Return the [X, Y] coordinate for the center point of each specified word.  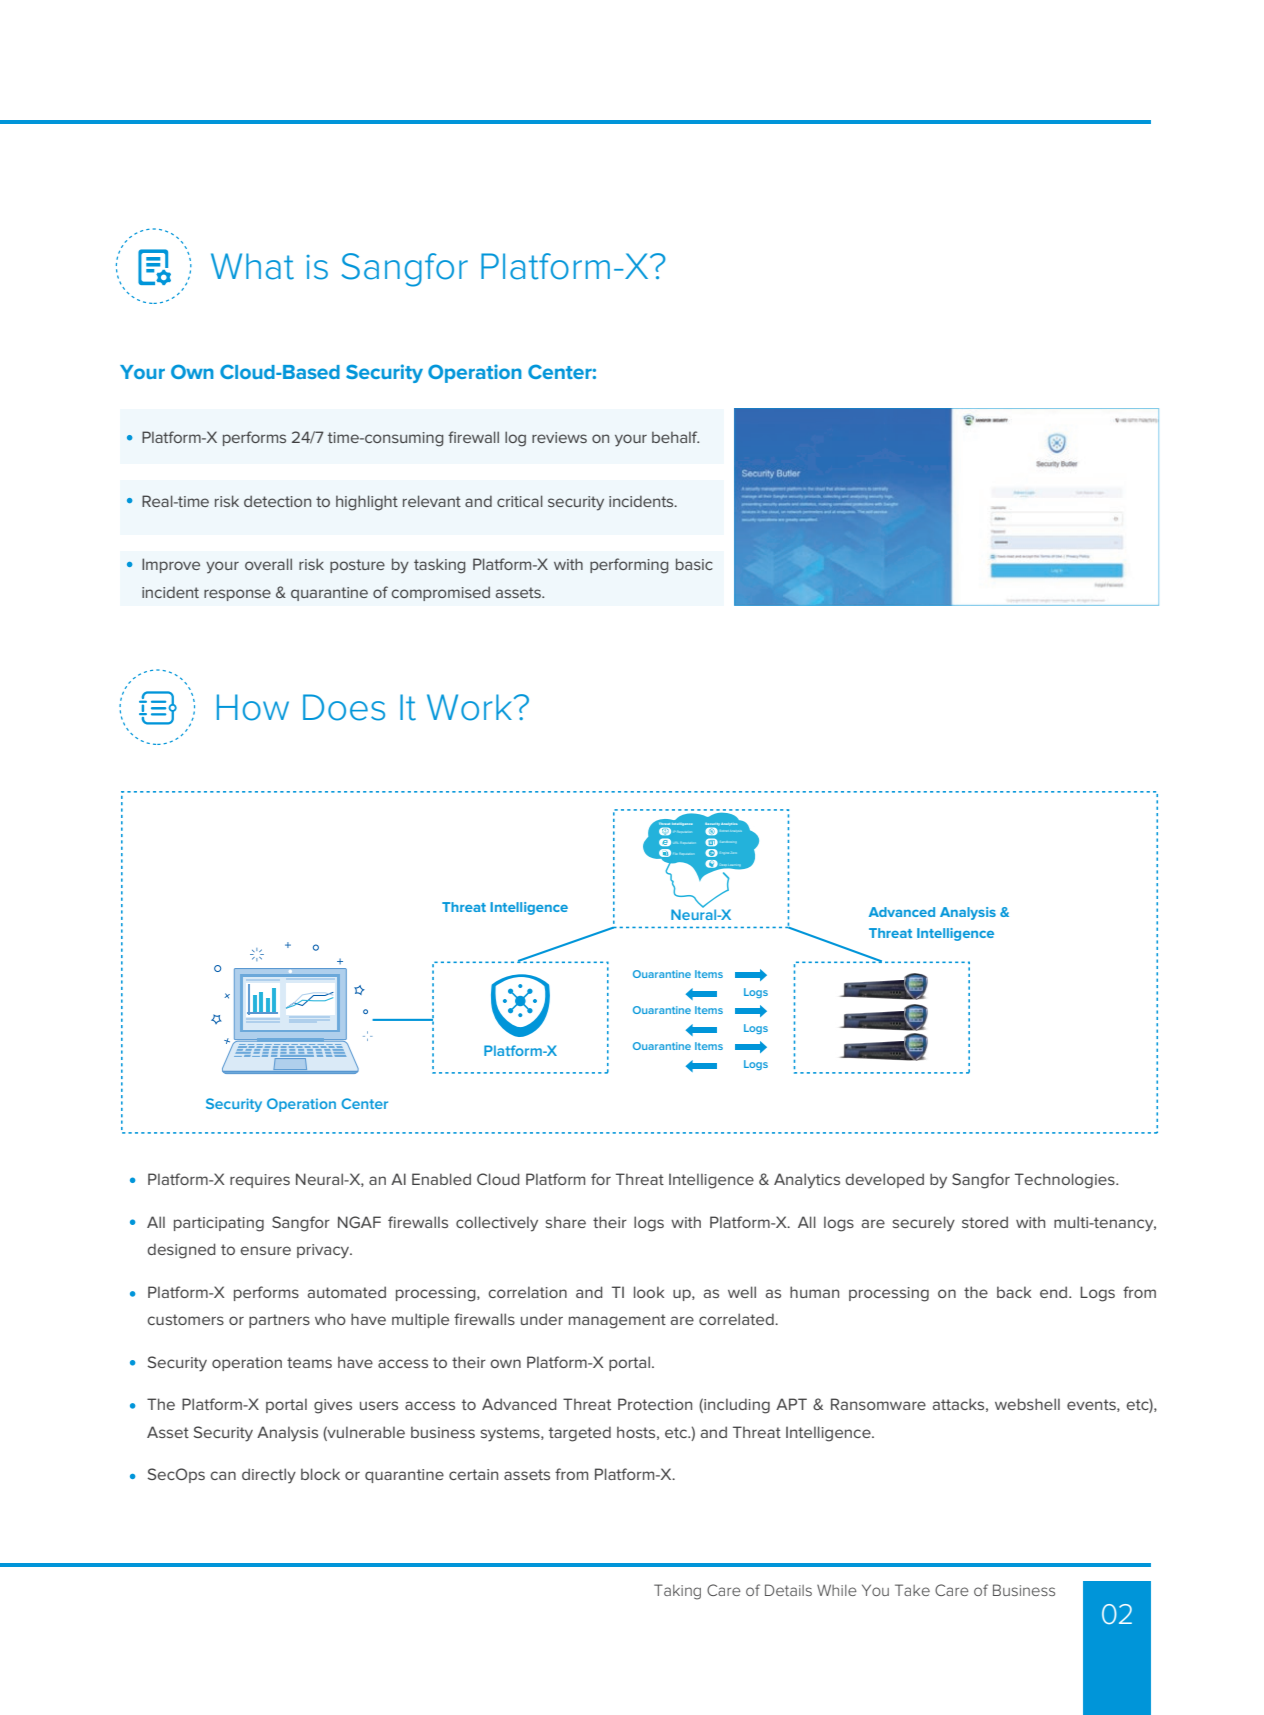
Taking [677, 1592]
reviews [559, 437]
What [252, 266]
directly [269, 1476]
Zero [733, 853]
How [253, 707]
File [676, 854]
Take [912, 1590]
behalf [675, 437]
